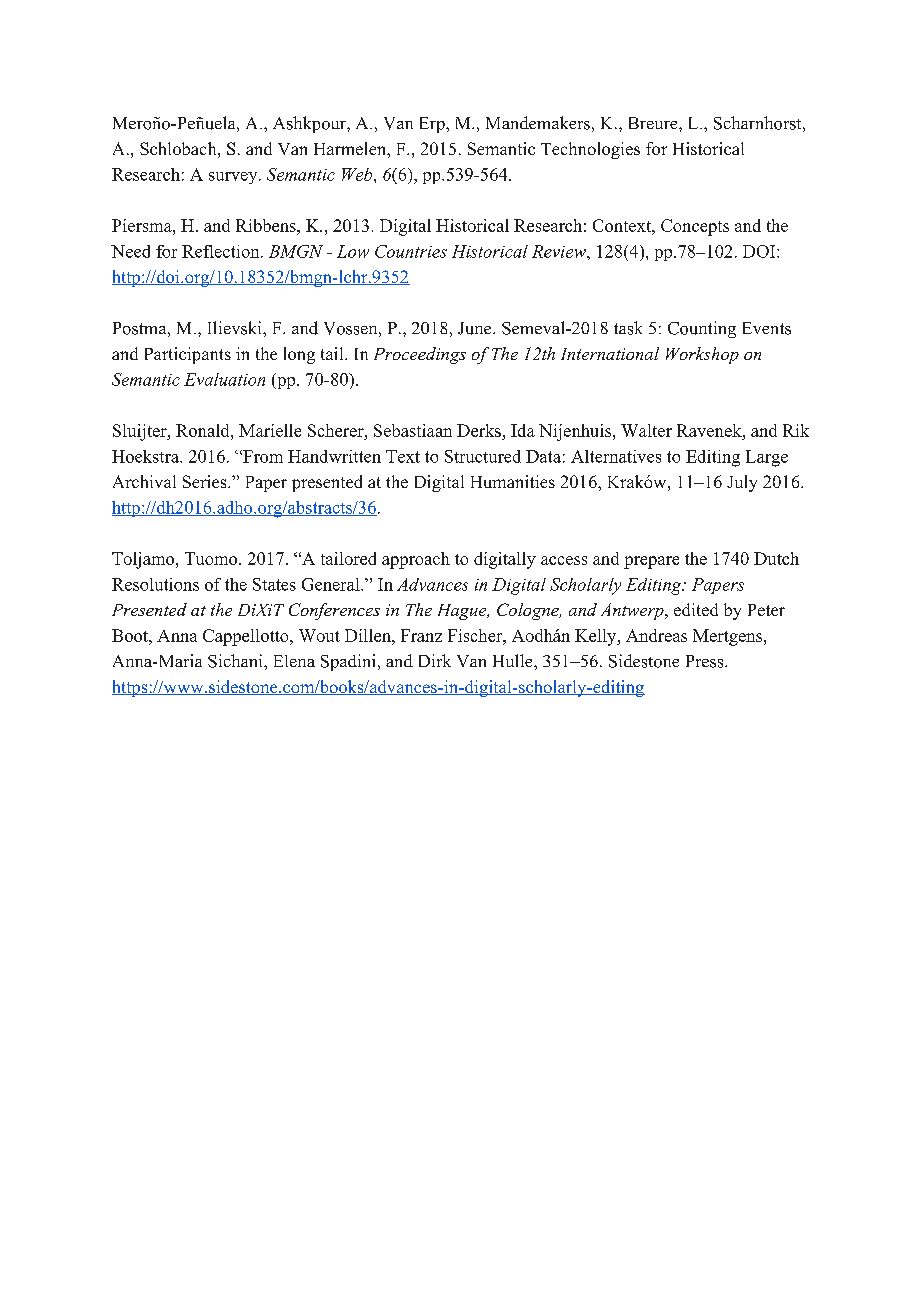  I want to click on Boot, so click(131, 635).
